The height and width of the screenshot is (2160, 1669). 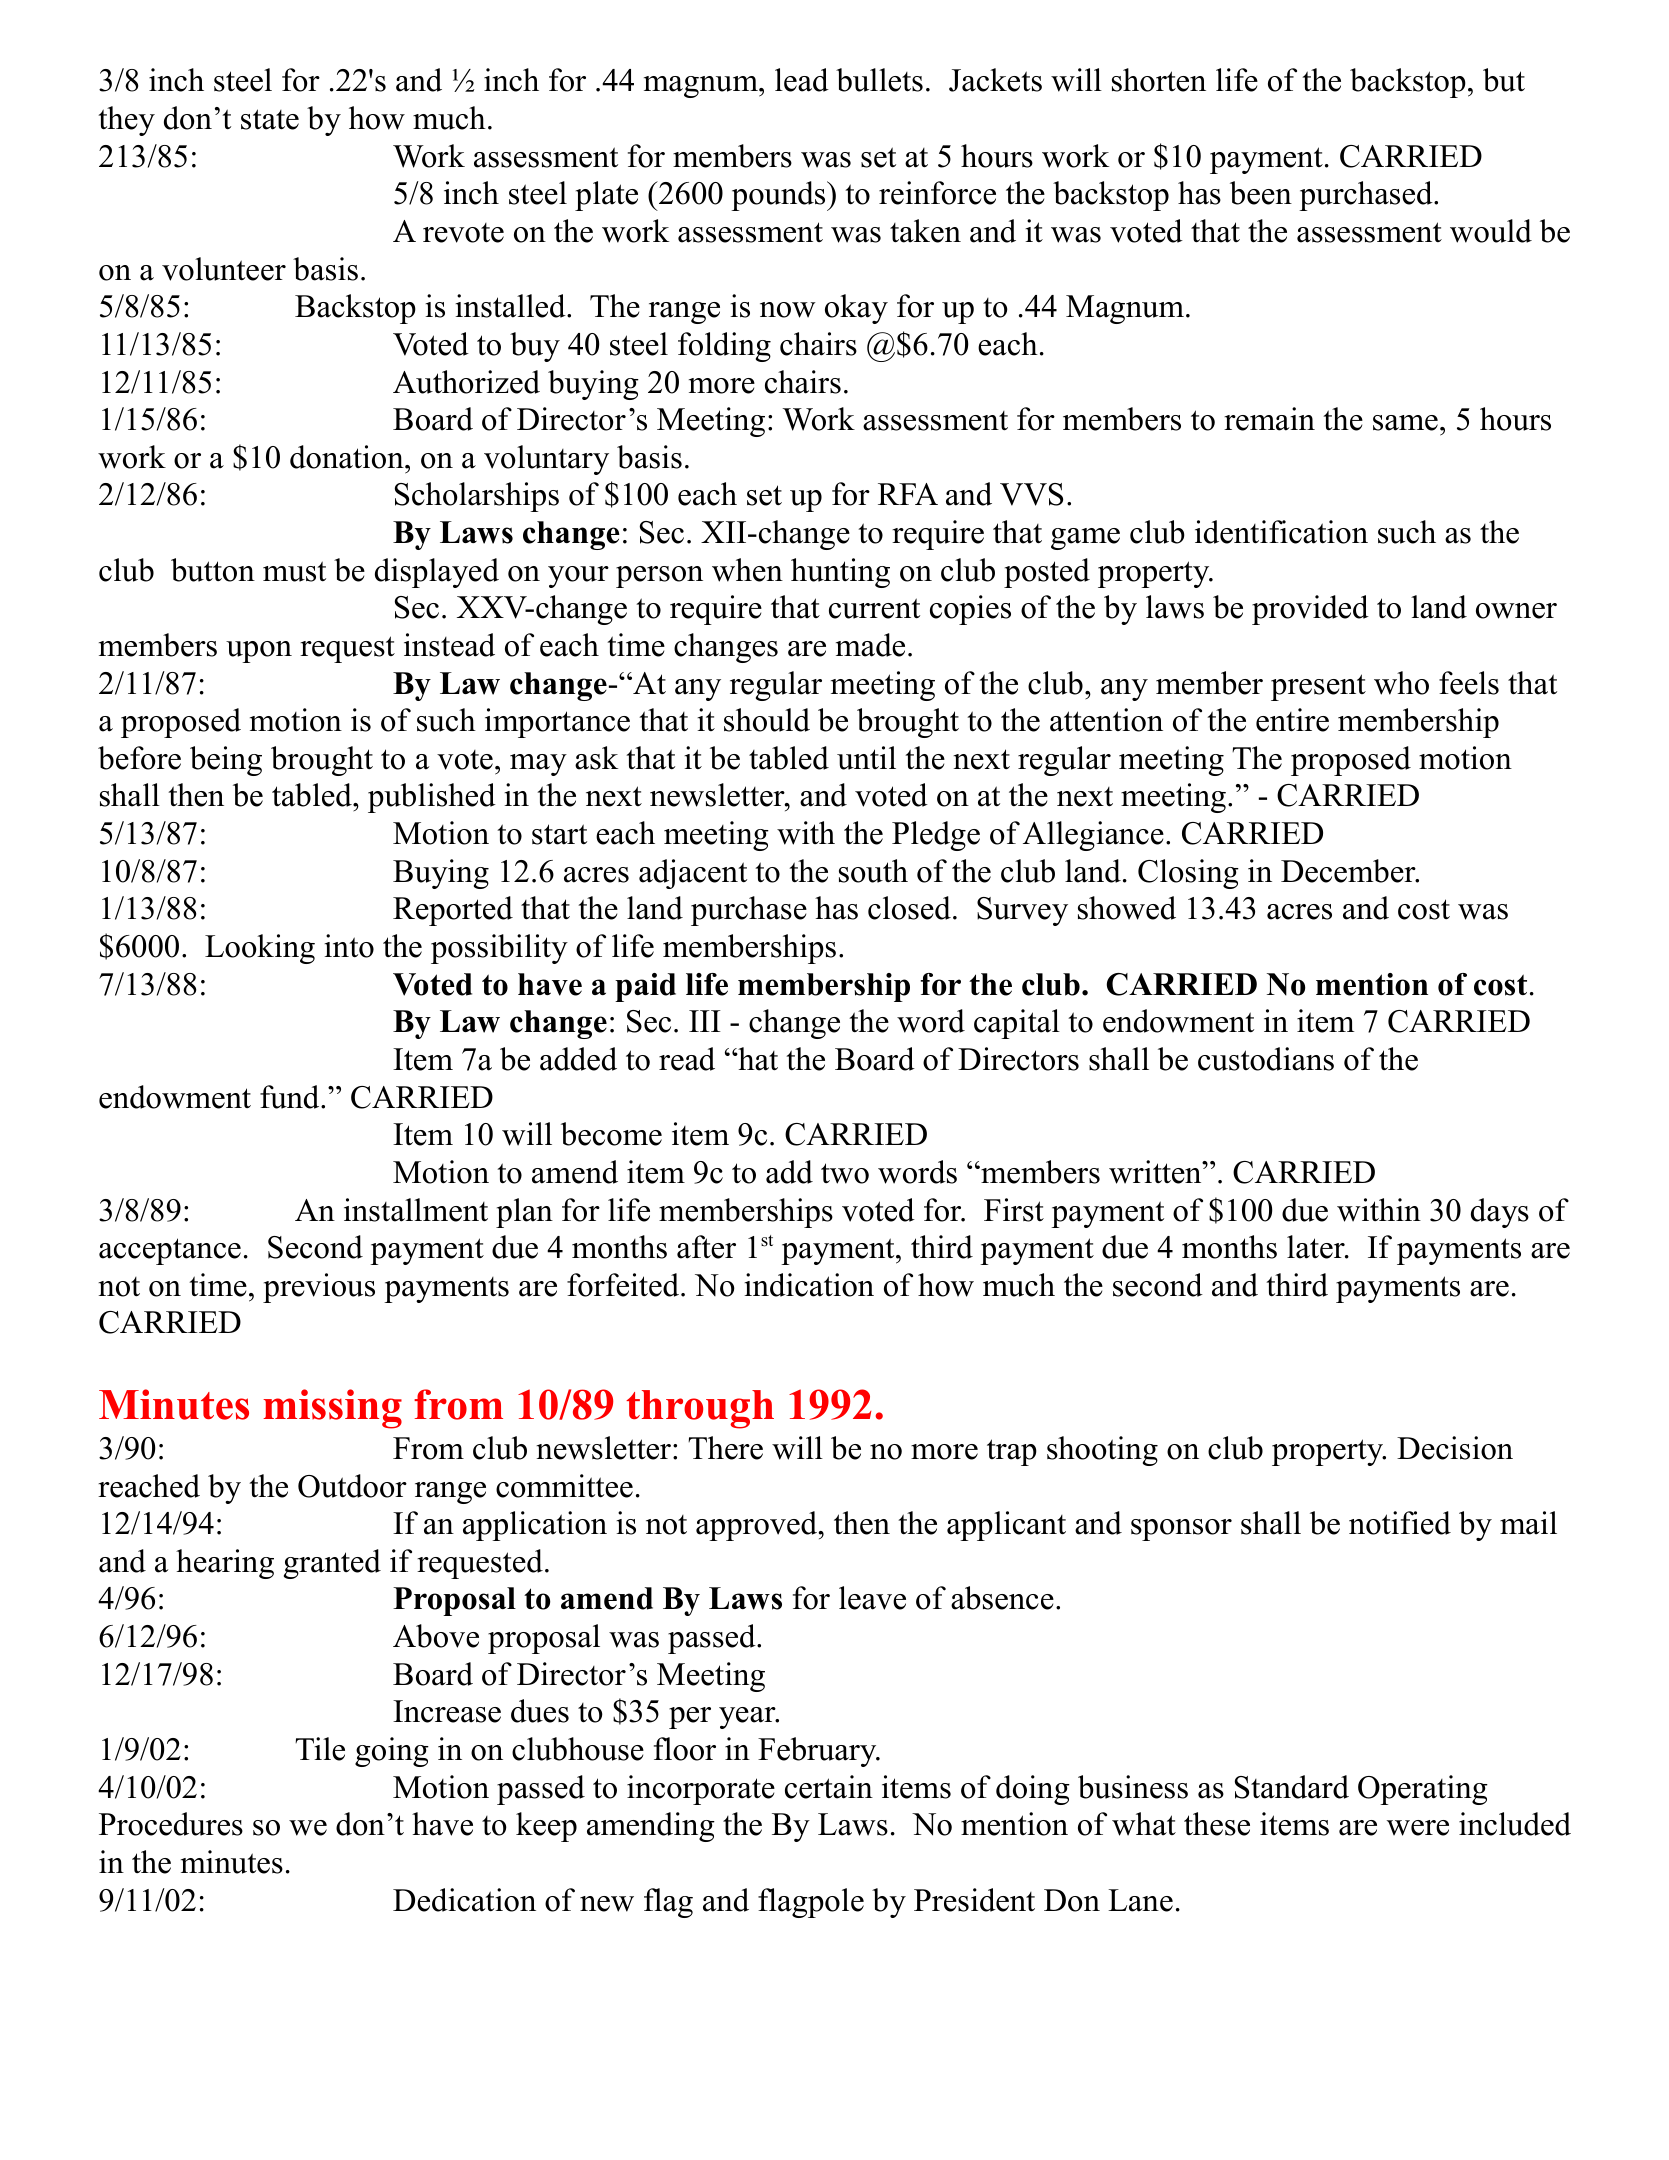 I want to click on being, so click(x=226, y=761).
